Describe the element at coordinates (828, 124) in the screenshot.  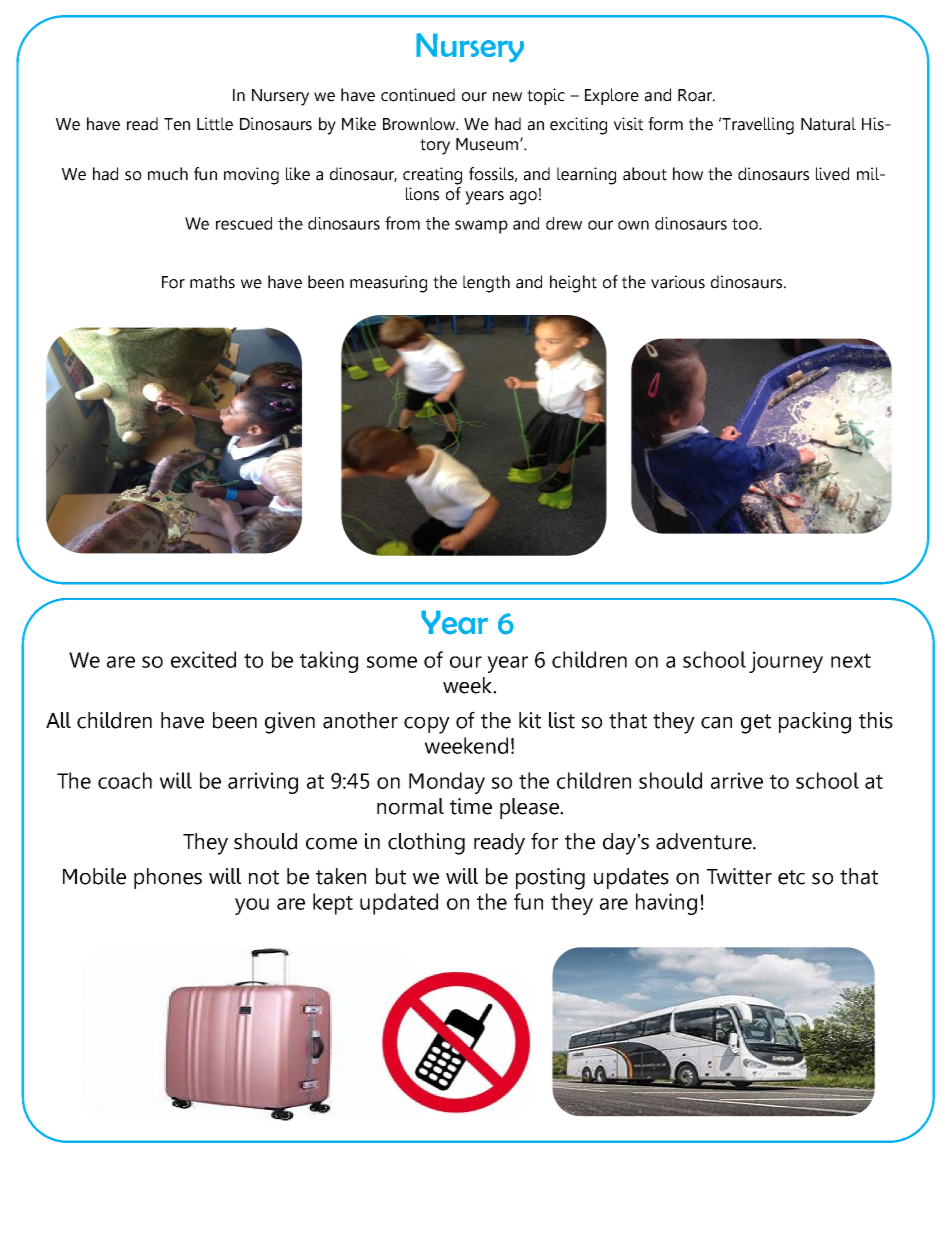
I see `Natural` at that location.
